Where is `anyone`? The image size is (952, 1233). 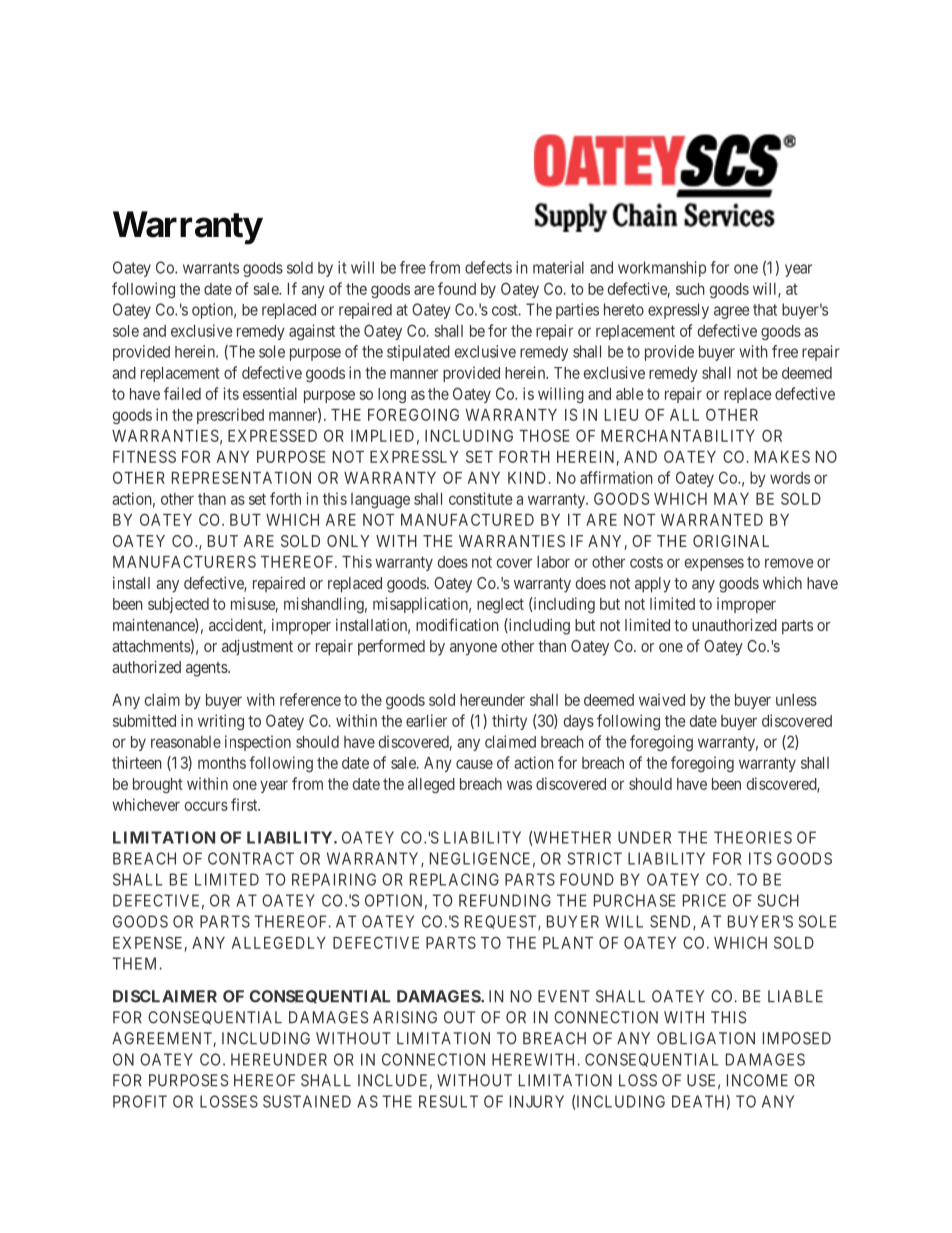
anyone is located at coordinates (473, 649).
